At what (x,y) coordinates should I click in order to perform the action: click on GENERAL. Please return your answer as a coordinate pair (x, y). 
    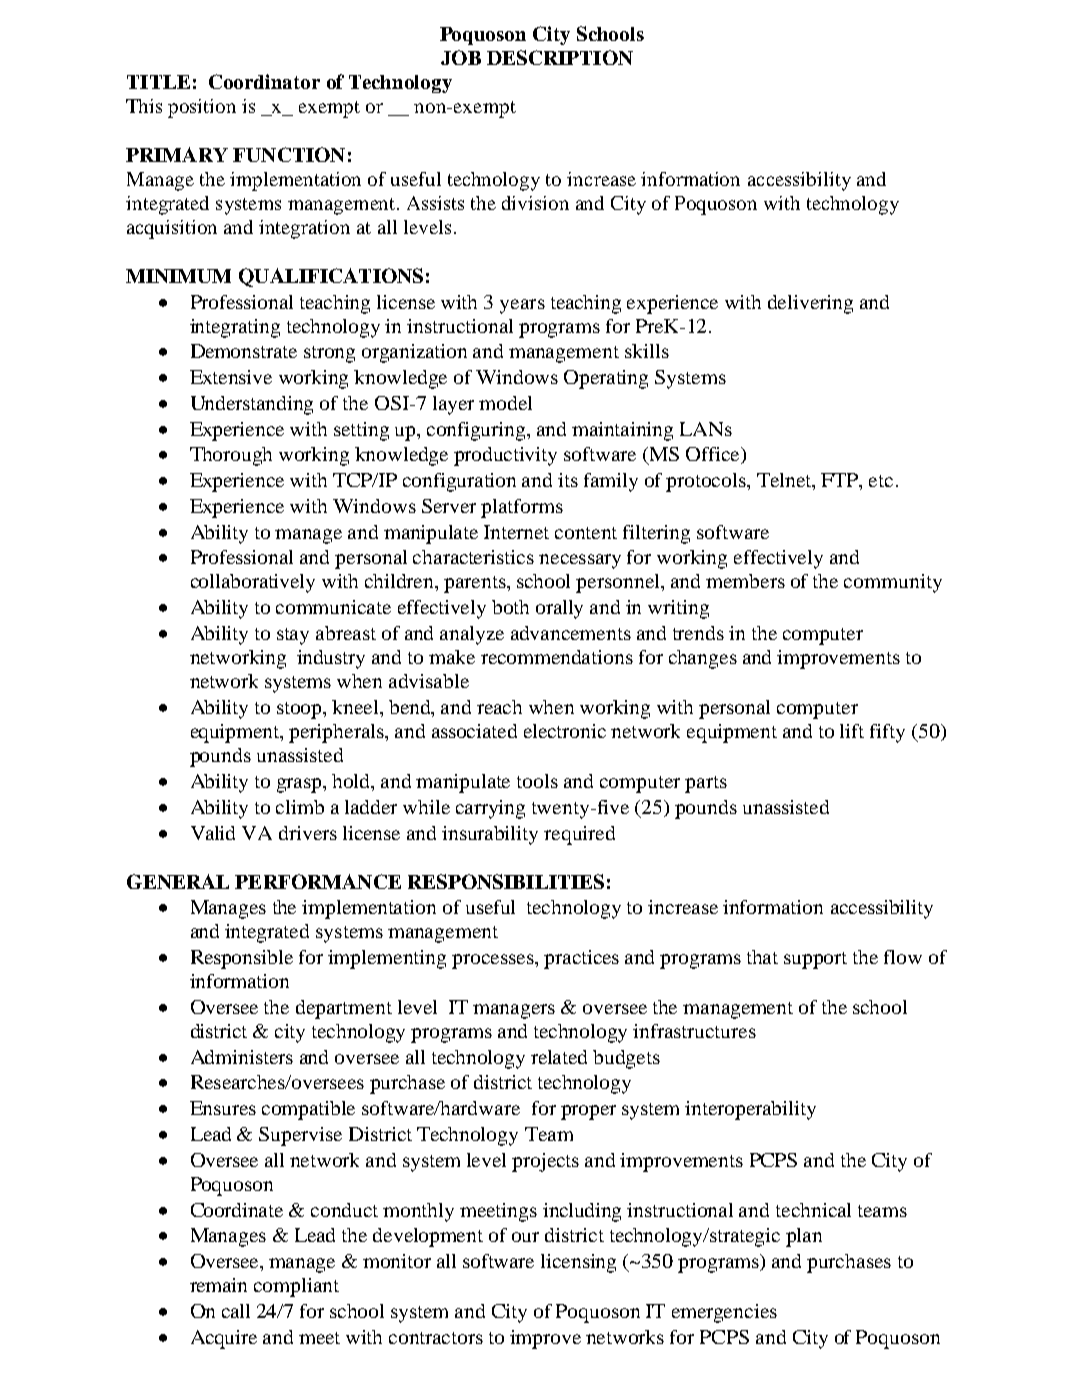
    Looking at the image, I should click on (178, 881).
